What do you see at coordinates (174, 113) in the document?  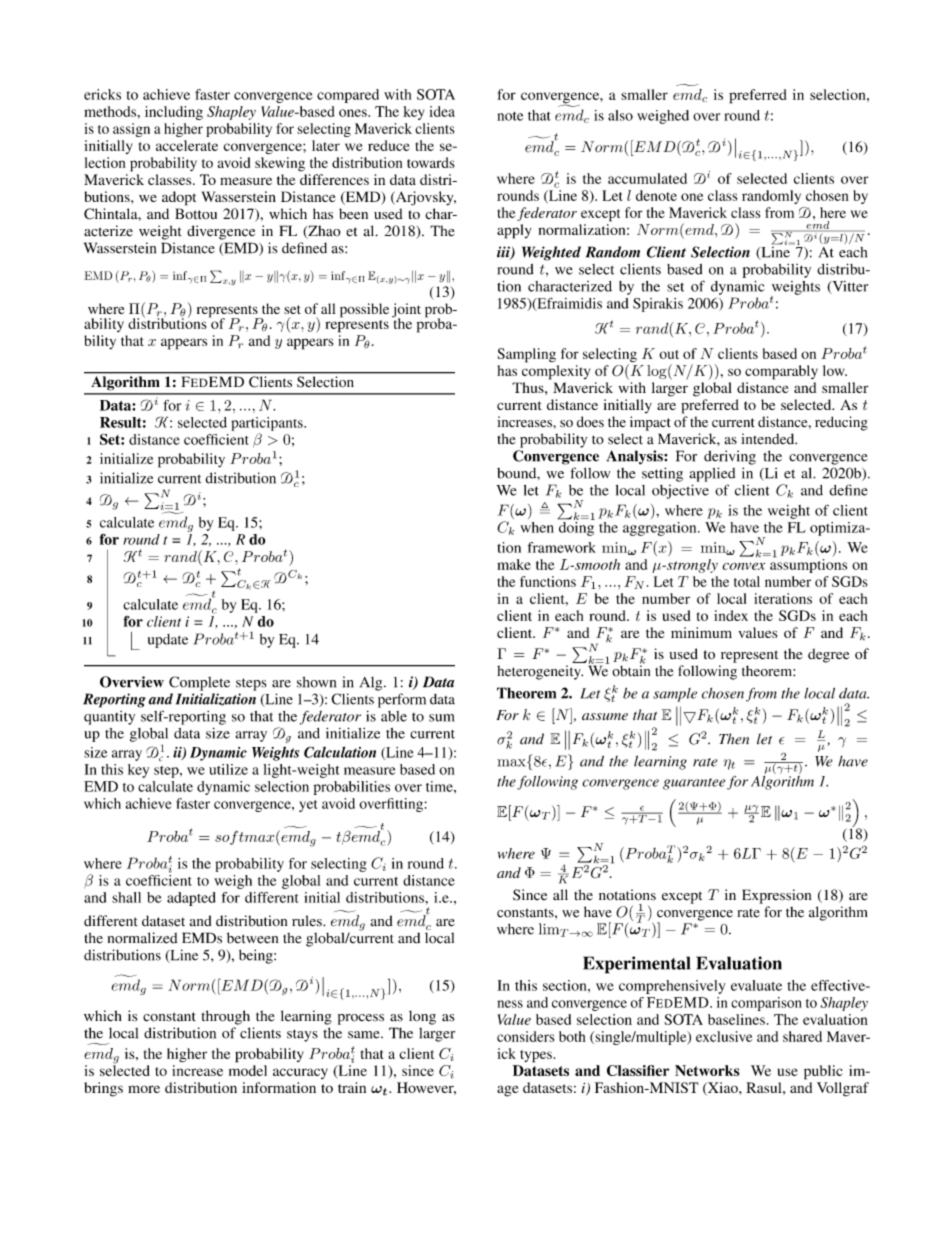 I see `including` at bounding box center [174, 113].
